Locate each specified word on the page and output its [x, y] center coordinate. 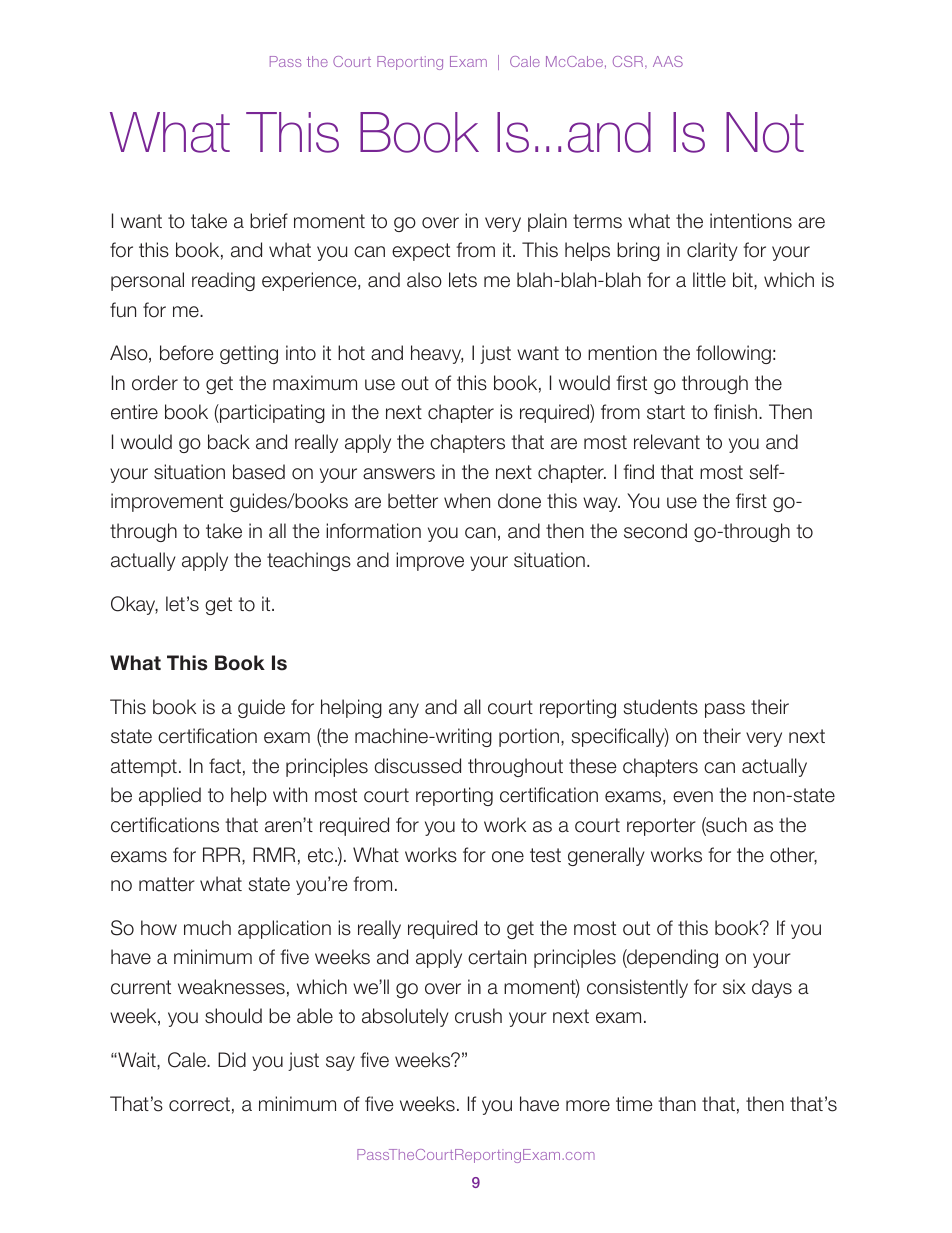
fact [225, 766]
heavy [437, 354]
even [693, 797]
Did [232, 1060]
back [229, 442]
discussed [418, 766]
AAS [668, 61]
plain [547, 222]
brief [269, 221]
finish [735, 412]
